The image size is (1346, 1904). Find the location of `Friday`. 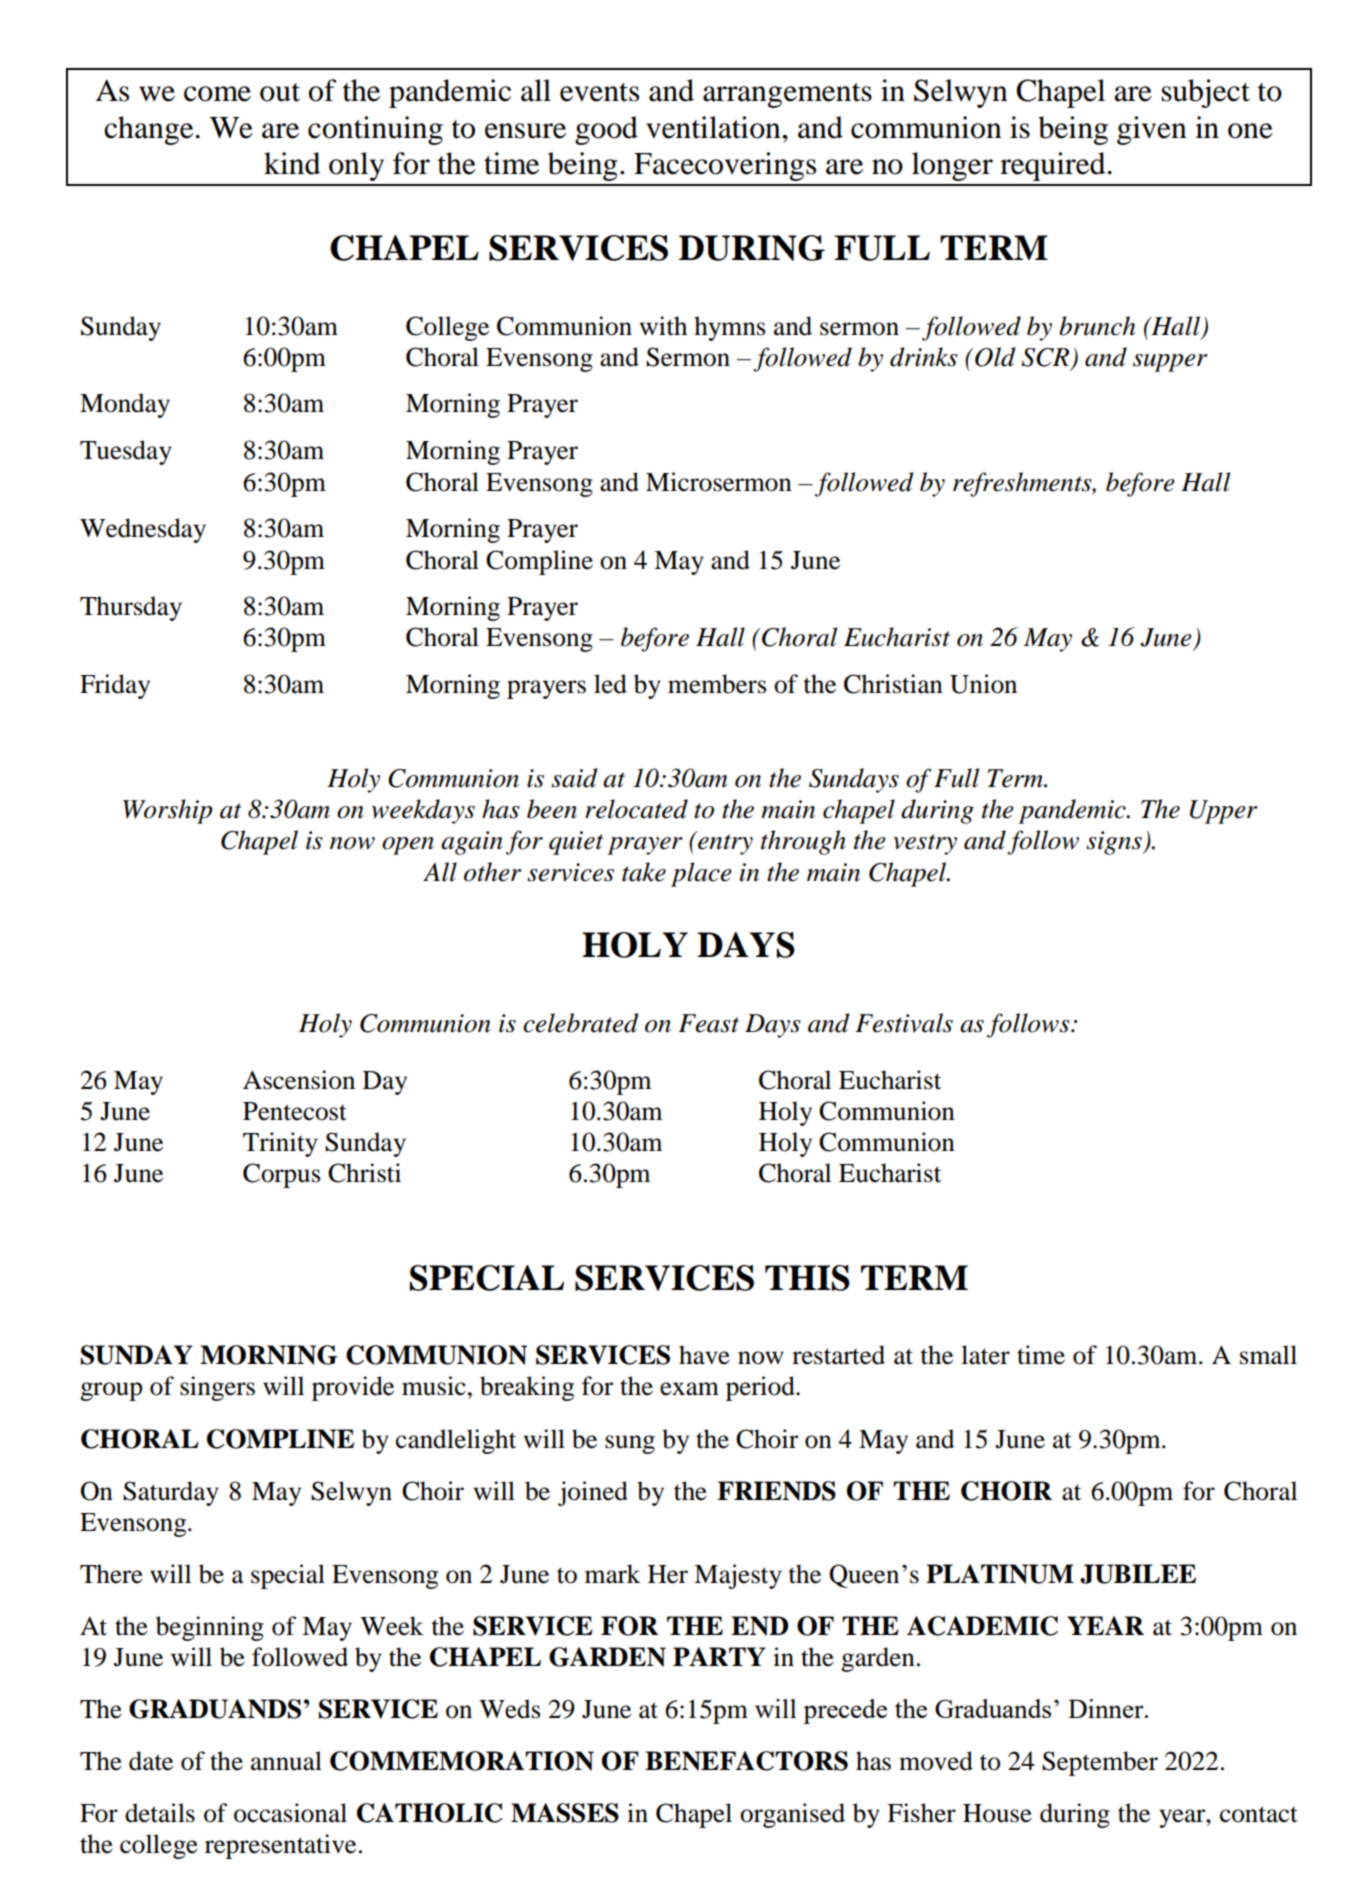

Friday is located at coordinates (115, 686).
